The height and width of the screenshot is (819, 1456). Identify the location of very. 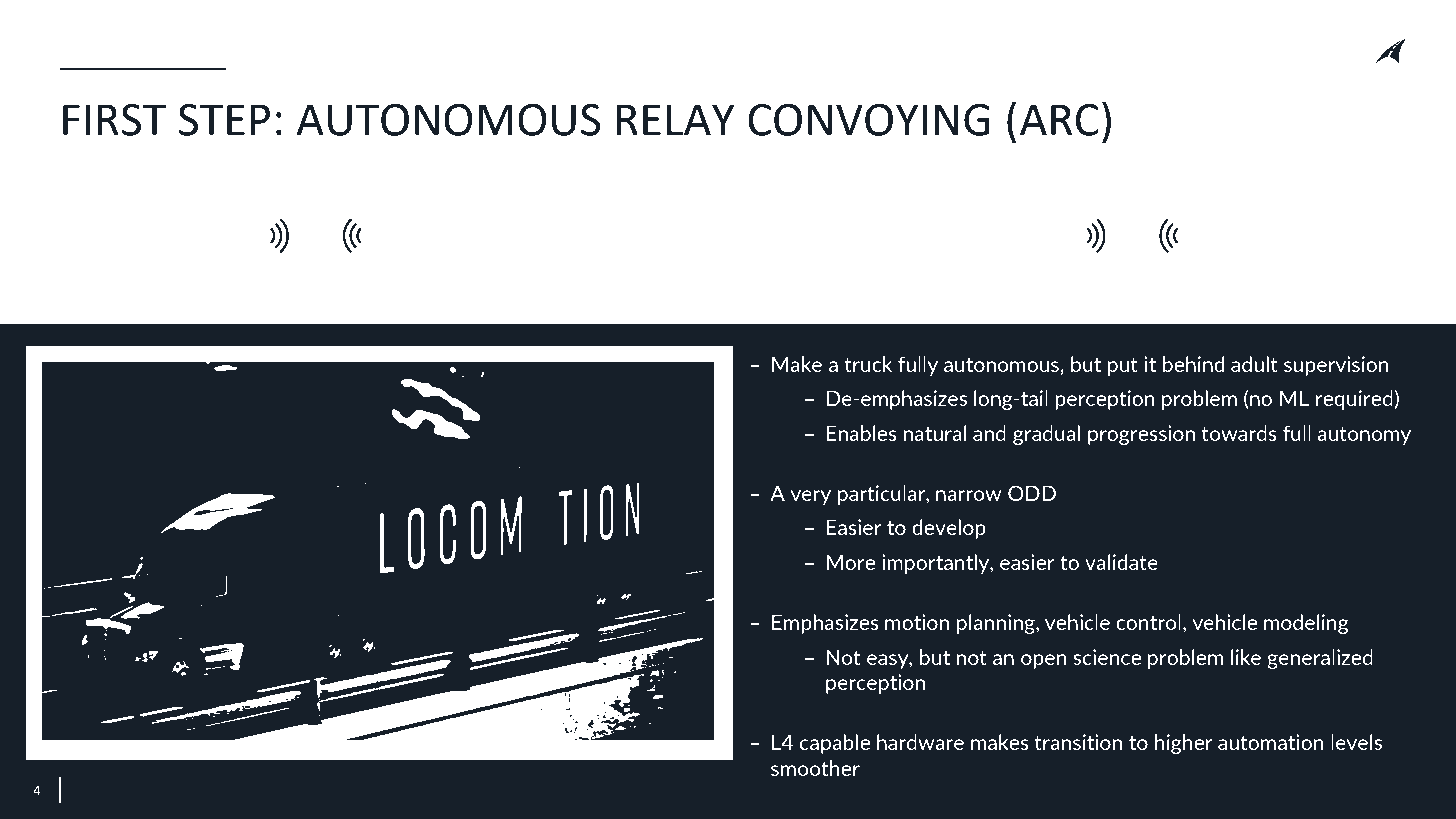
(810, 497).
